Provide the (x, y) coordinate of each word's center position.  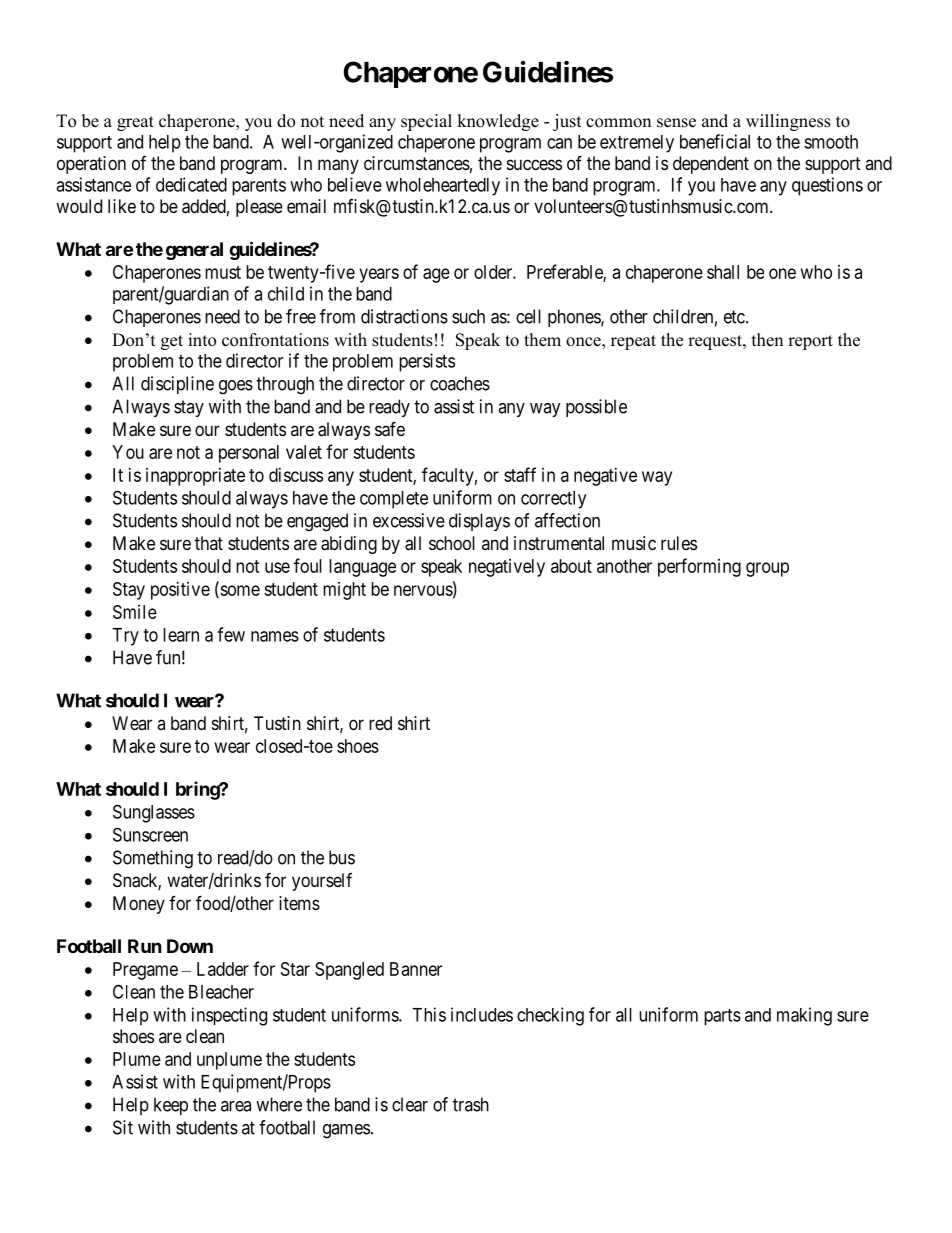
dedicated (191, 184)
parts (722, 1017)
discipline (177, 385)
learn (181, 635)
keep (171, 1106)
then (767, 340)
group (767, 569)
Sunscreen (150, 834)
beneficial (715, 141)
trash (471, 1104)
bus (342, 857)
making (804, 1016)
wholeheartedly (443, 187)
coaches (460, 383)
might (344, 591)
